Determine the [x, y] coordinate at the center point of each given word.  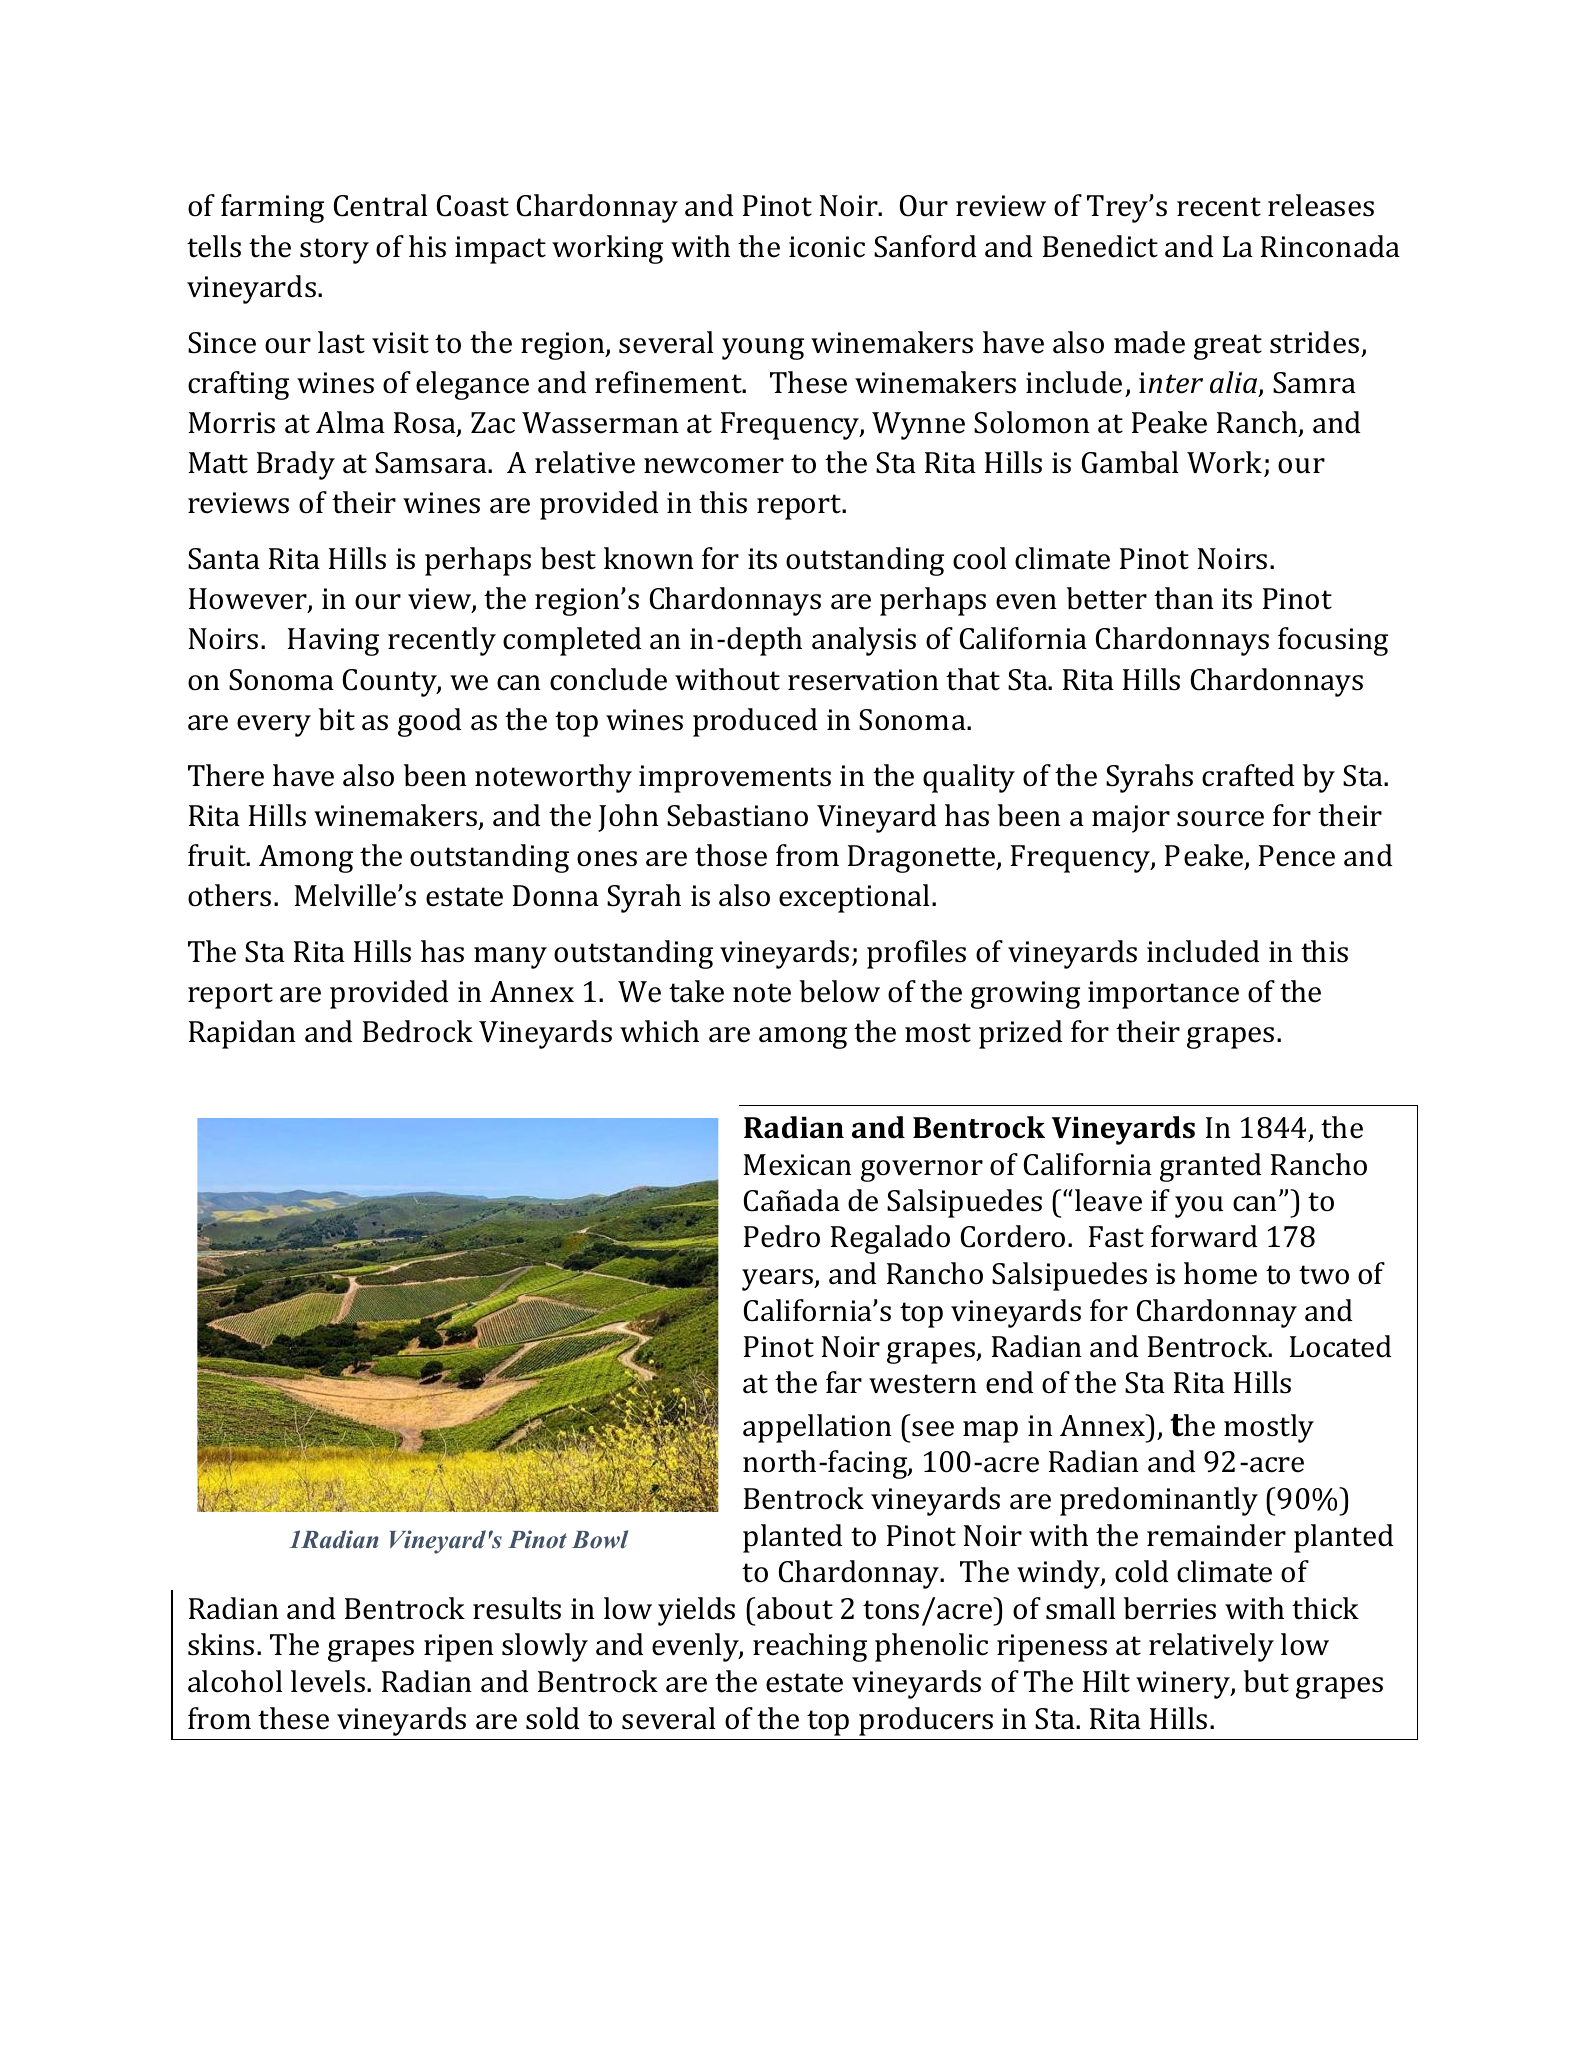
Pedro [782, 1236]
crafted [1248, 775]
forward [1204, 1236]
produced [755, 722]
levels [328, 1681]
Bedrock [418, 1031]
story [334, 251]
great [1228, 347]
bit [337, 719]
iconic [827, 247]
